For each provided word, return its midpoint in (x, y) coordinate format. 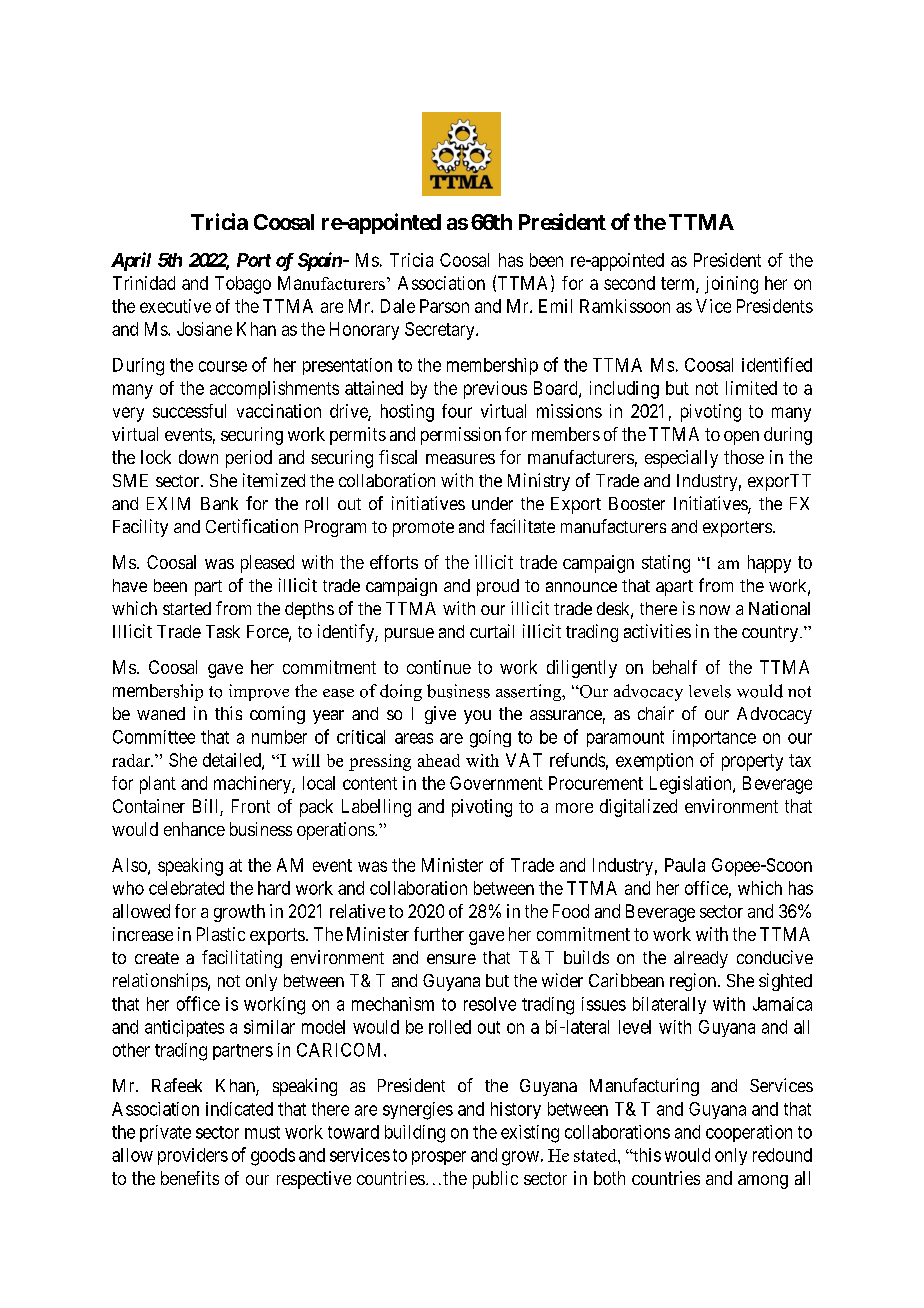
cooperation (749, 1133)
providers (193, 1156)
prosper (439, 1158)
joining (731, 285)
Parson (444, 306)
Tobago (243, 285)
